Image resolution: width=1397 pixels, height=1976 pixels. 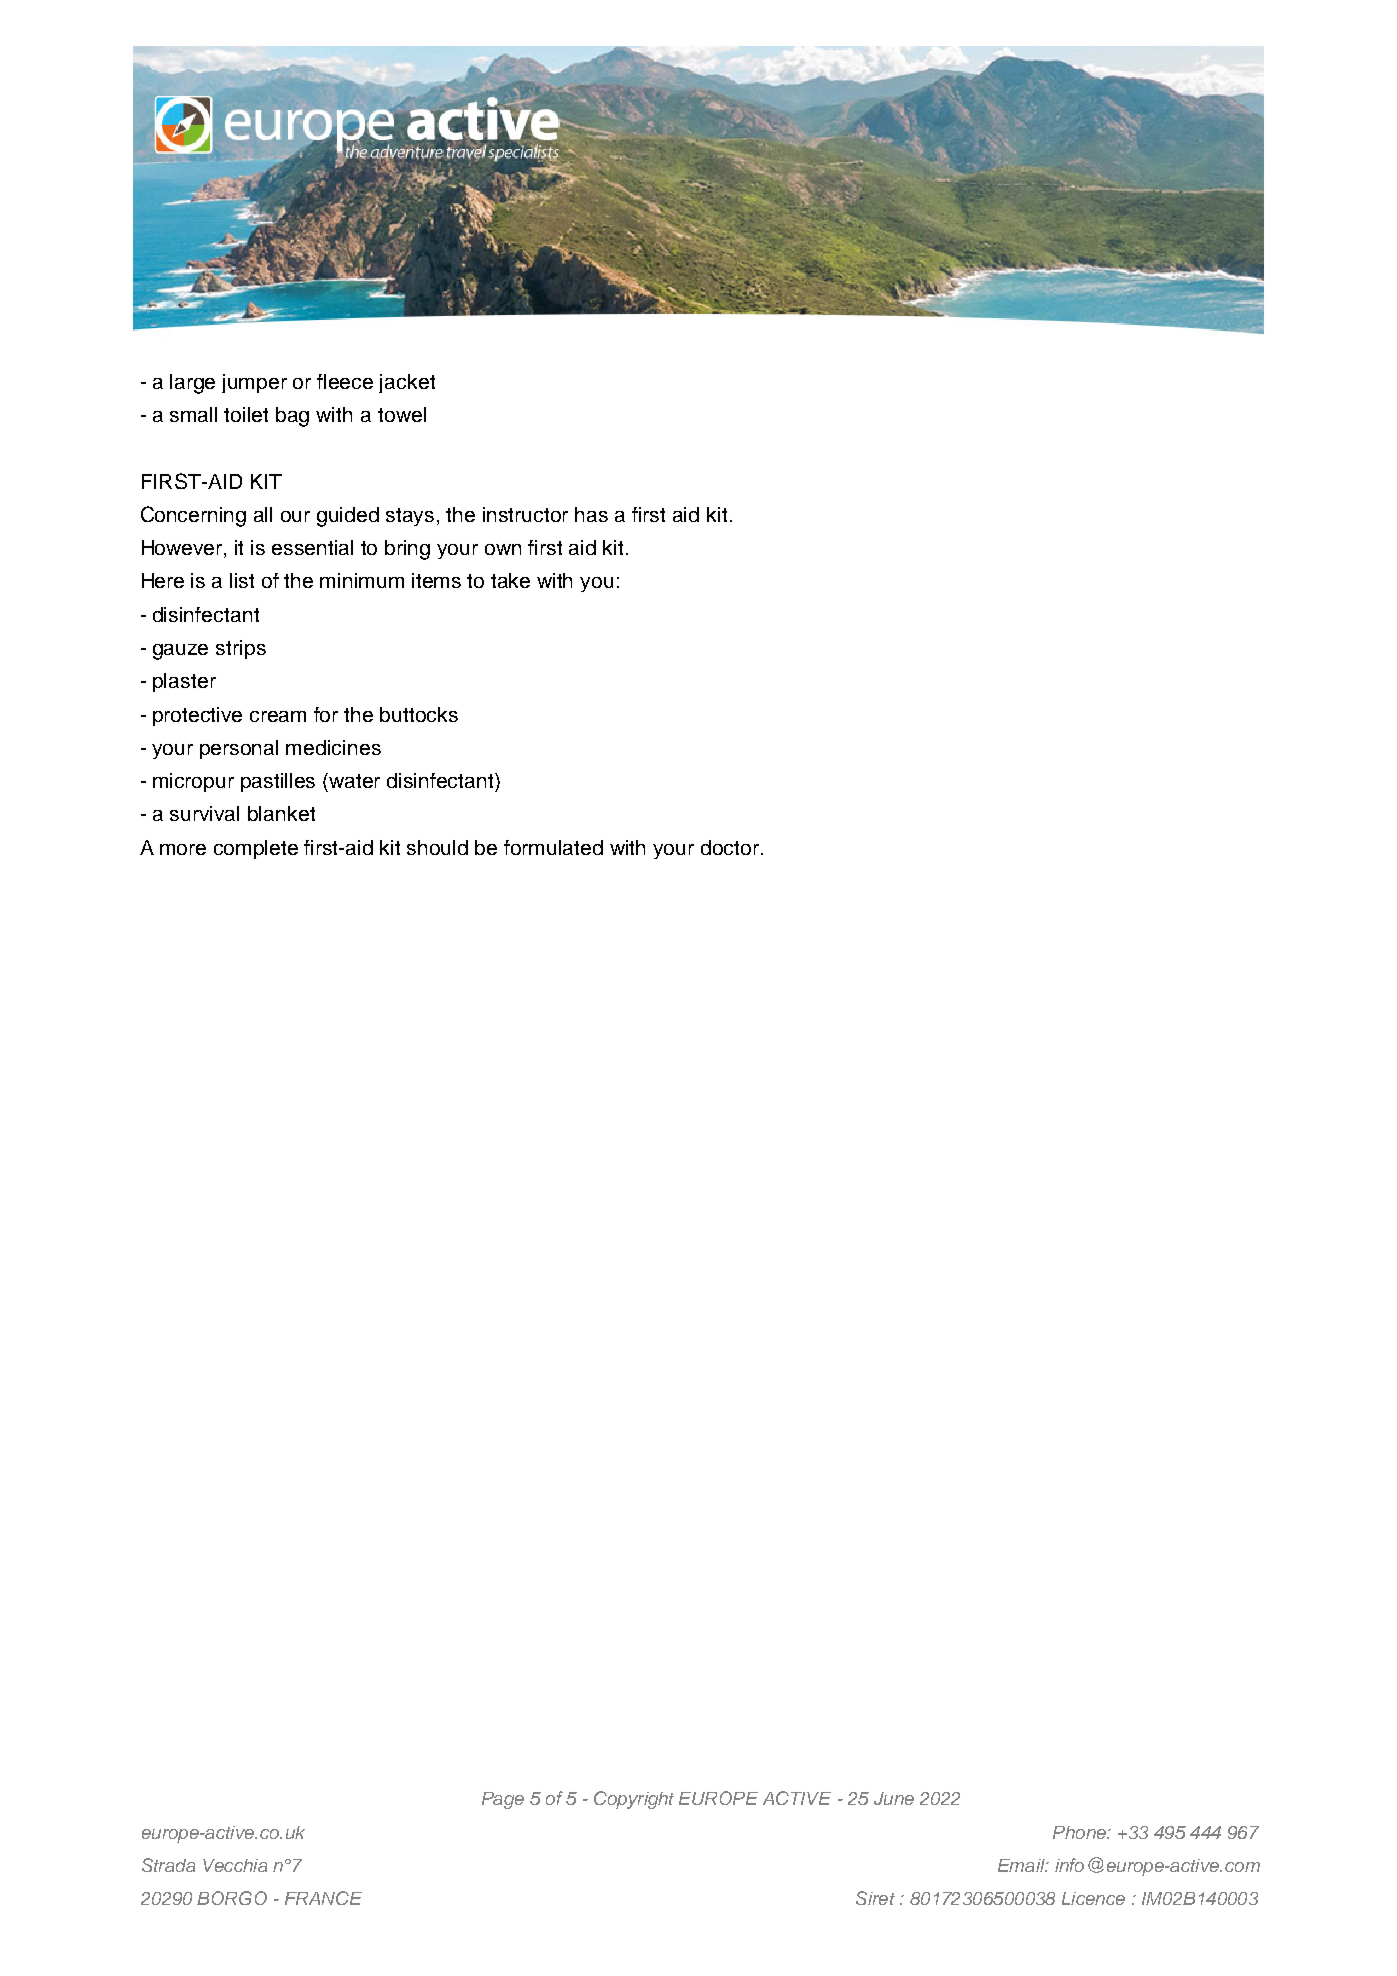 What do you see at coordinates (634, 1800) in the page?
I see `Copyright` at bounding box center [634, 1800].
